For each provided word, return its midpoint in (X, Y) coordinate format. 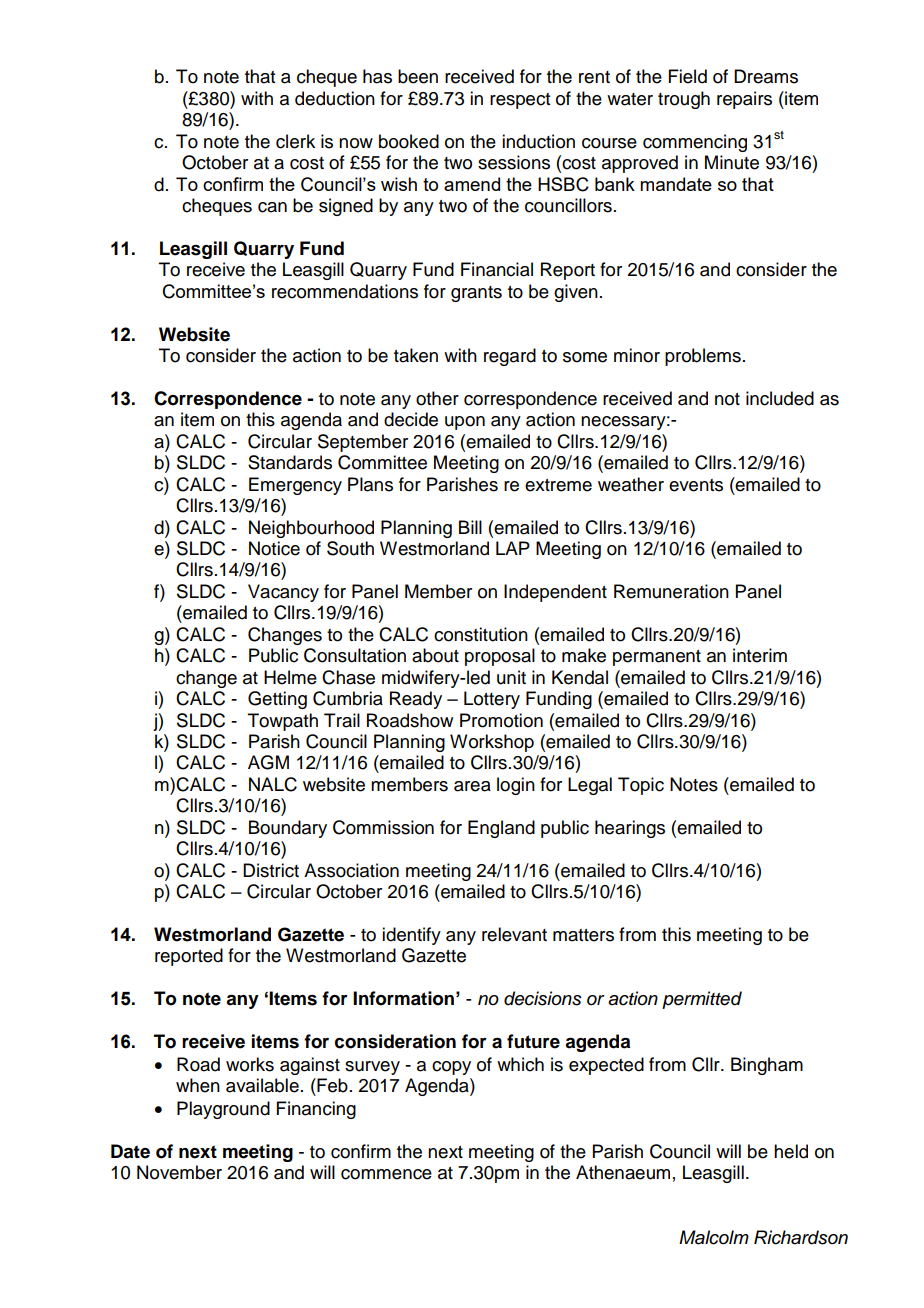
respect (520, 101)
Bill (470, 527)
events (696, 485)
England (501, 829)
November (179, 1172)
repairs (744, 100)
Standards (290, 462)
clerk (295, 141)
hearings (630, 829)
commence (386, 1174)
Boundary (288, 829)
